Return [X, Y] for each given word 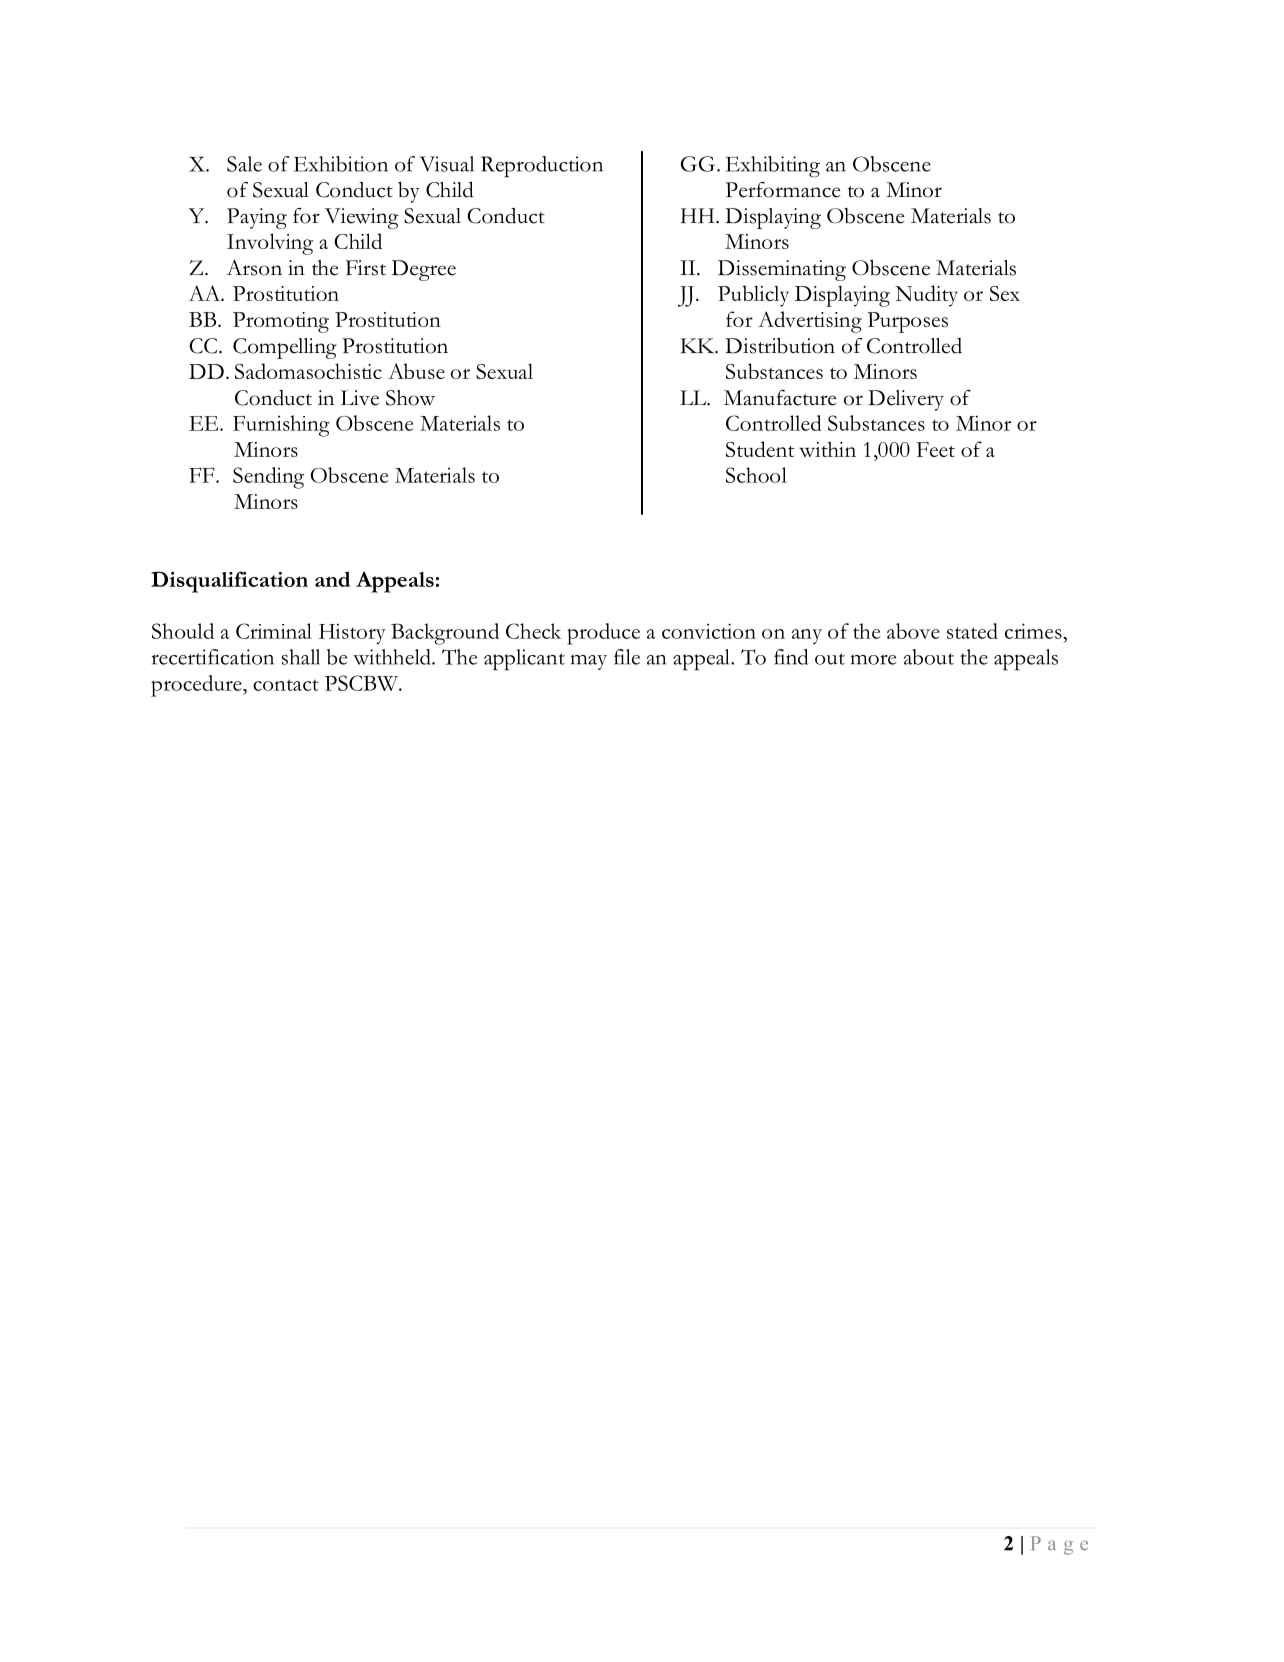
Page [1059, 1545]
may [589, 662]
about [929, 657]
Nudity [926, 296]
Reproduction [542, 166]
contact [286, 685]
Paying [257, 218]
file [627, 657]
